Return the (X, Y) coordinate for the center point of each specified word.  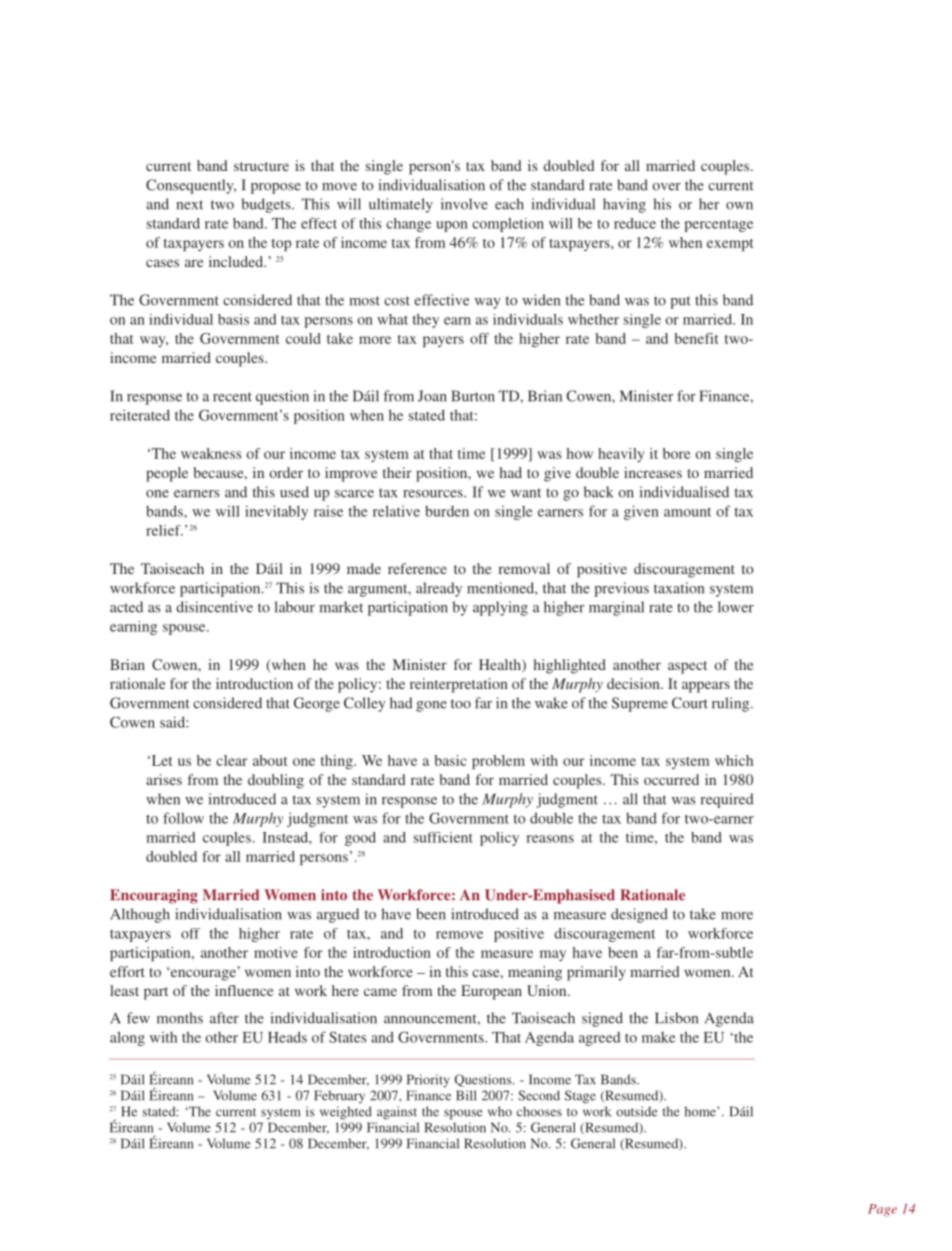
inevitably (276, 512)
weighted (346, 1113)
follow (183, 818)
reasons (550, 839)
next (189, 205)
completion (508, 225)
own (739, 206)
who (500, 1111)
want (526, 493)
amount (687, 512)
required (727, 800)
